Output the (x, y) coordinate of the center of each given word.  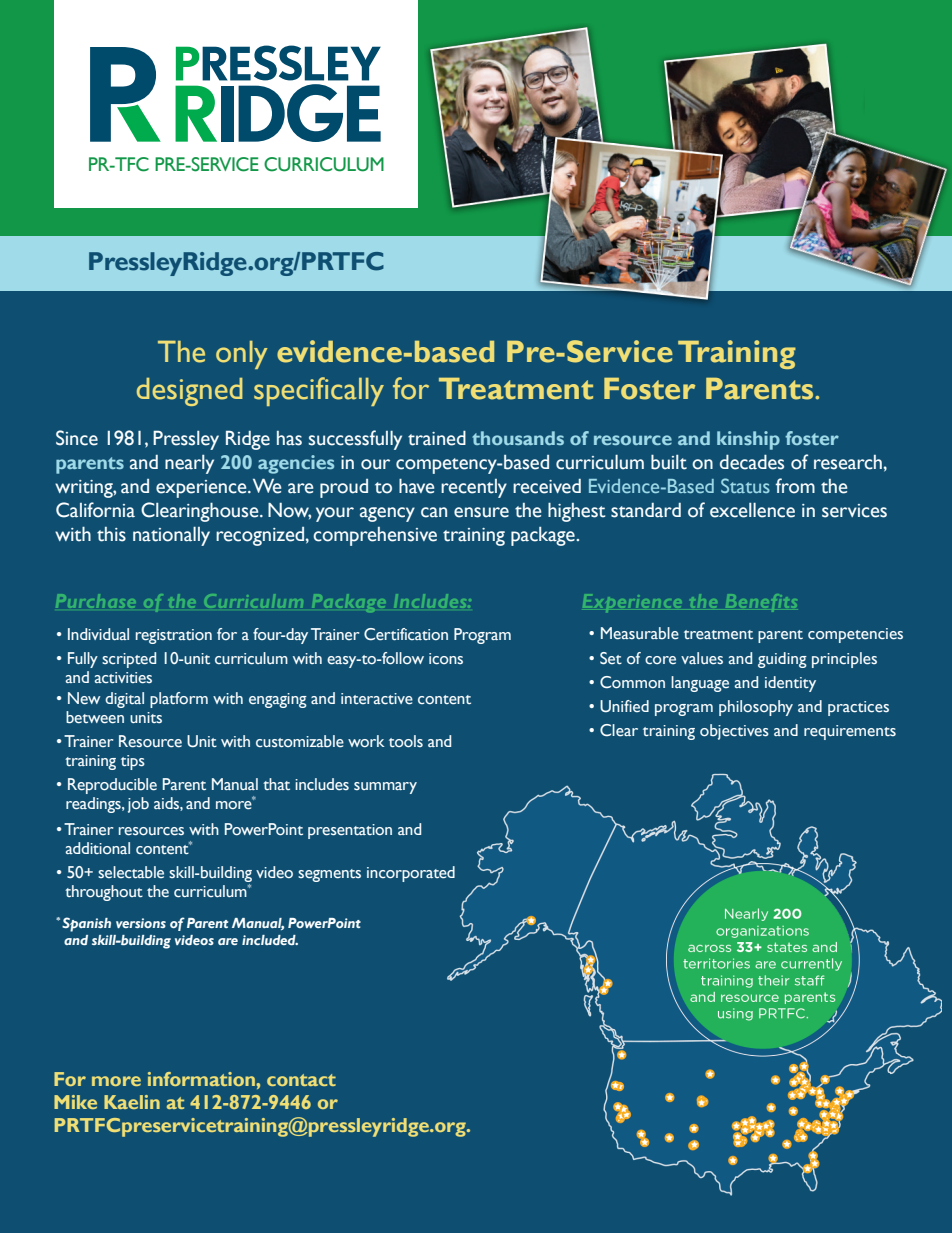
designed (190, 392)
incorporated (411, 874)
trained (437, 438)
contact (301, 1080)
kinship (748, 440)
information (202, 1079)
